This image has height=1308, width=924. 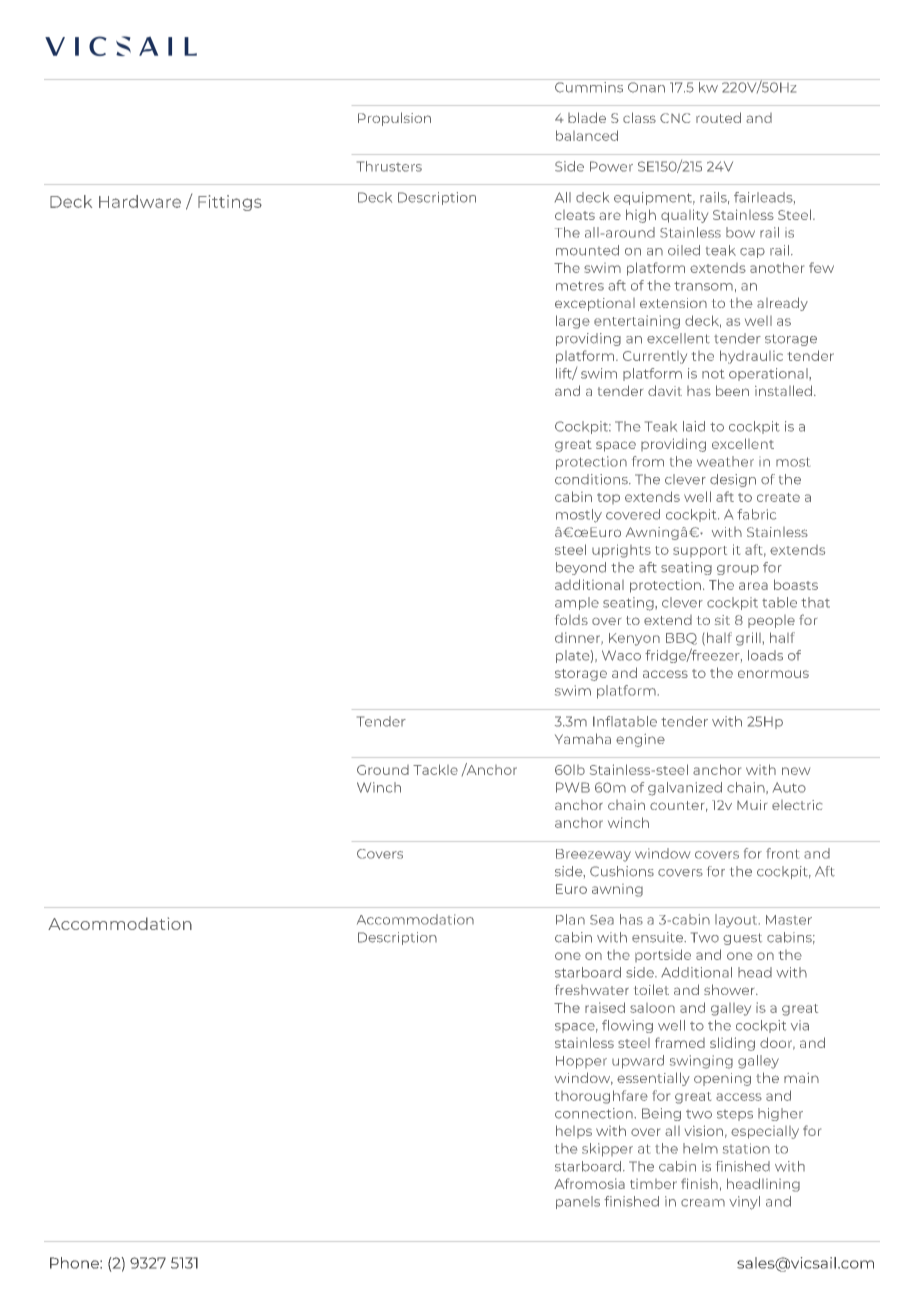 What do you see at coordinates (765, 655) in the image?
I see `loads` at bounding box center [765, 655].
